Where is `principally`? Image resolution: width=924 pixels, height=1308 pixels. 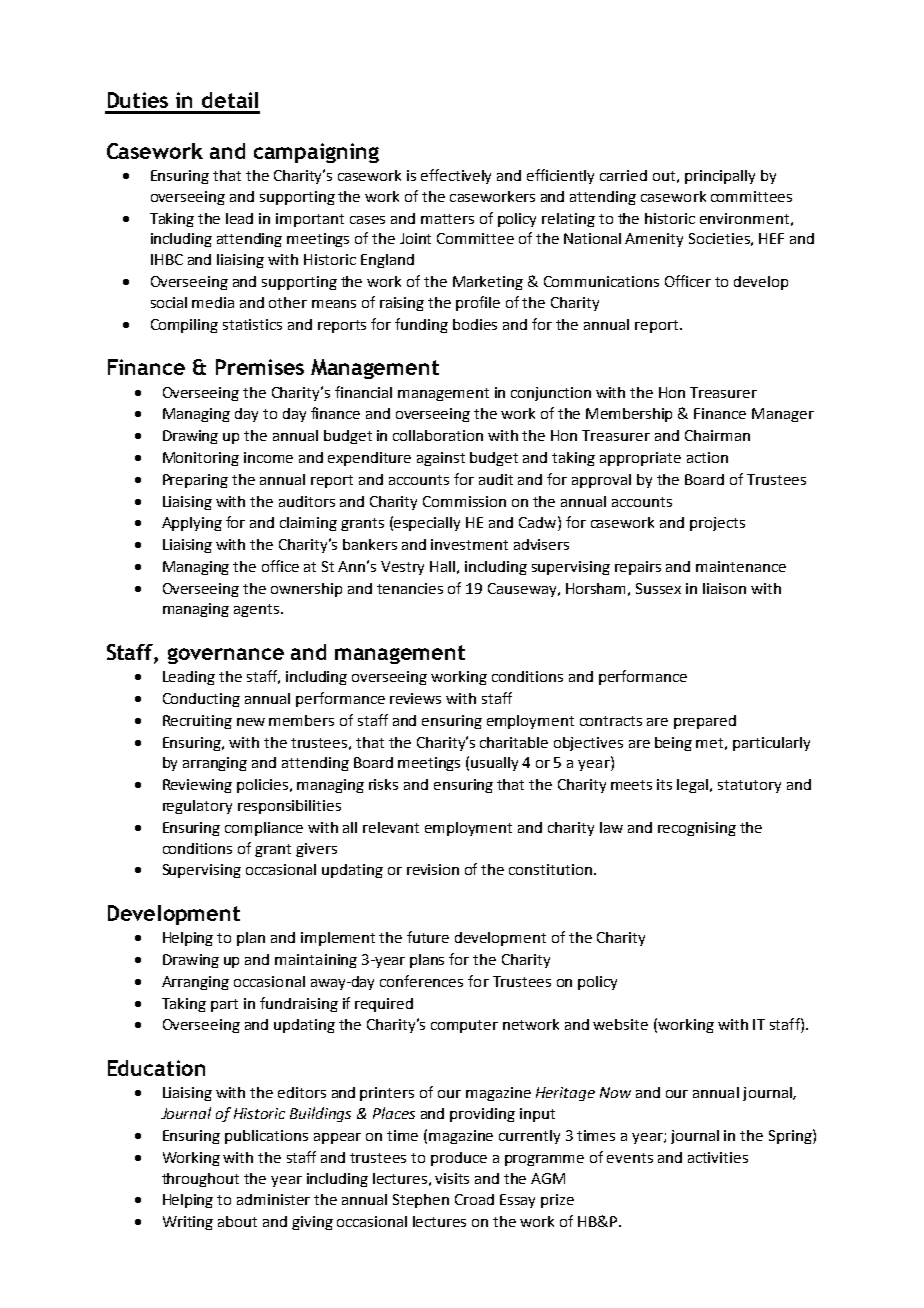
principally is located at coordinates (720, 177).
